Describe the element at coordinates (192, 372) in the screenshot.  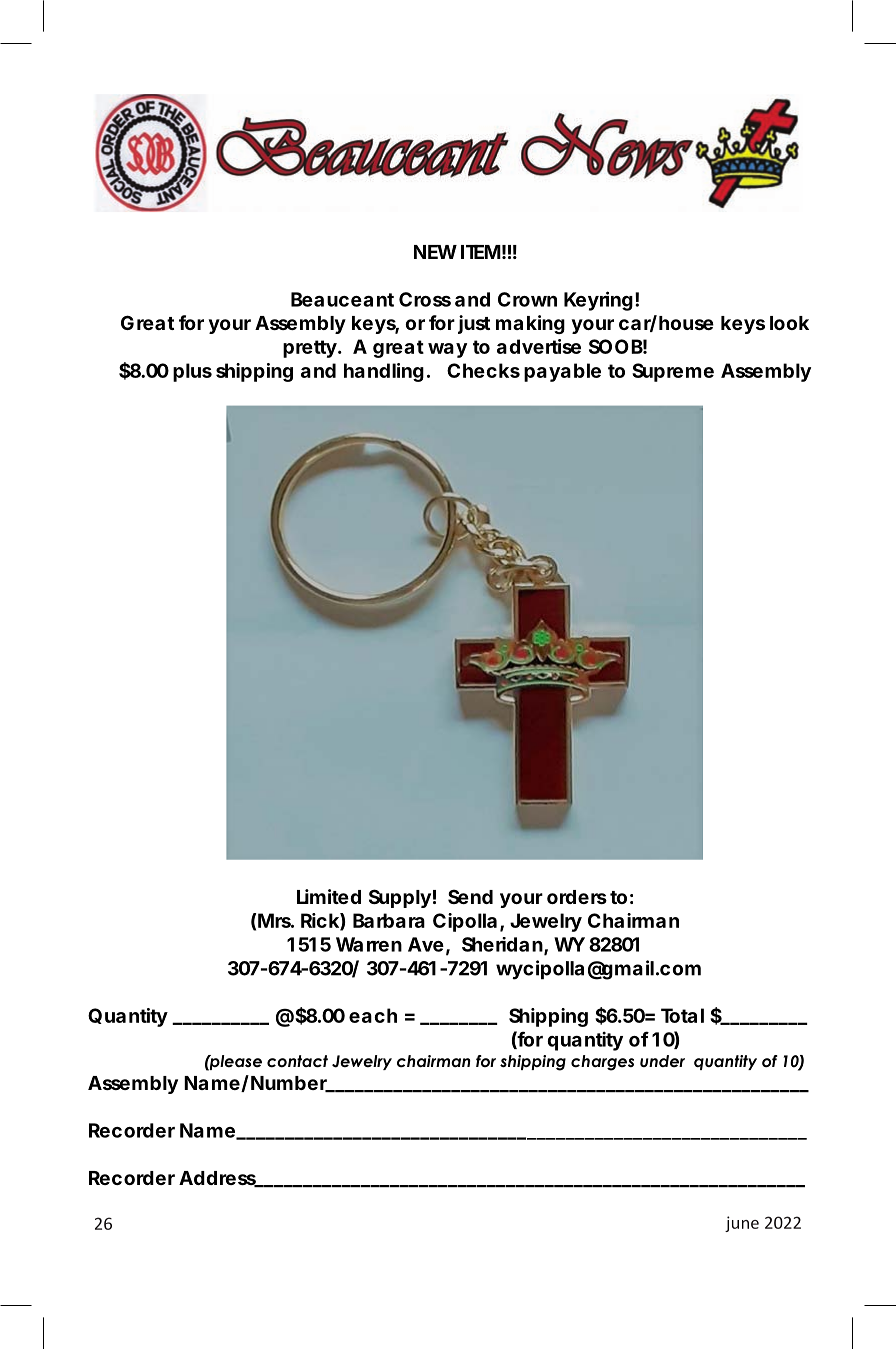
I see `plus` at that location.
